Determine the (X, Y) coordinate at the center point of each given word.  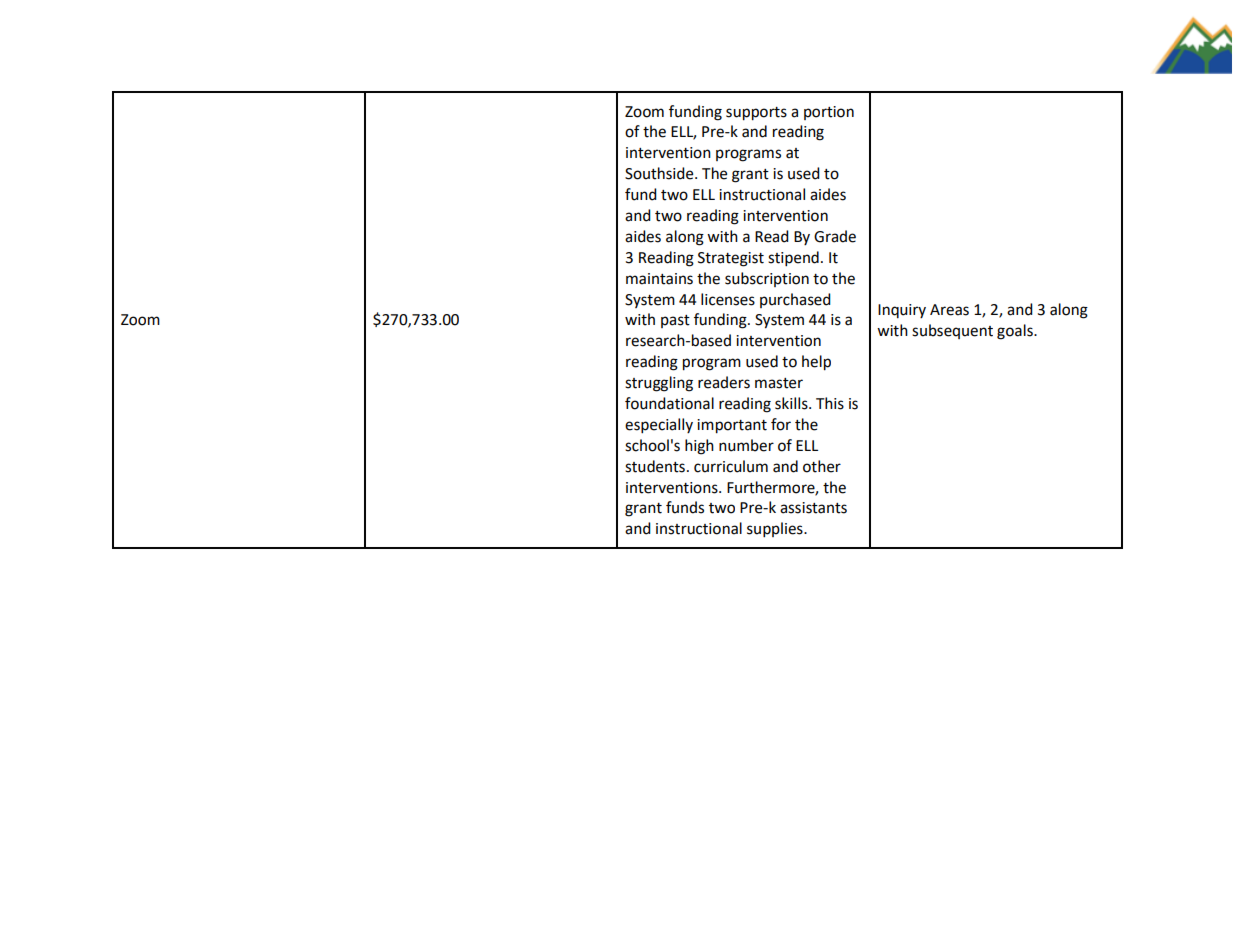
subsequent (952, 331)
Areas (949, 310)
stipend (793, 259)
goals (1016, 332)
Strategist (731, 259)
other (822, 466)
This (830, 403)
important (732, 426)
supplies (776, 530)
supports (756, 114)
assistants (813, 508)
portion (829, 113)
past (675, 321)
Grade (835, 236)
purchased (795, 300)
